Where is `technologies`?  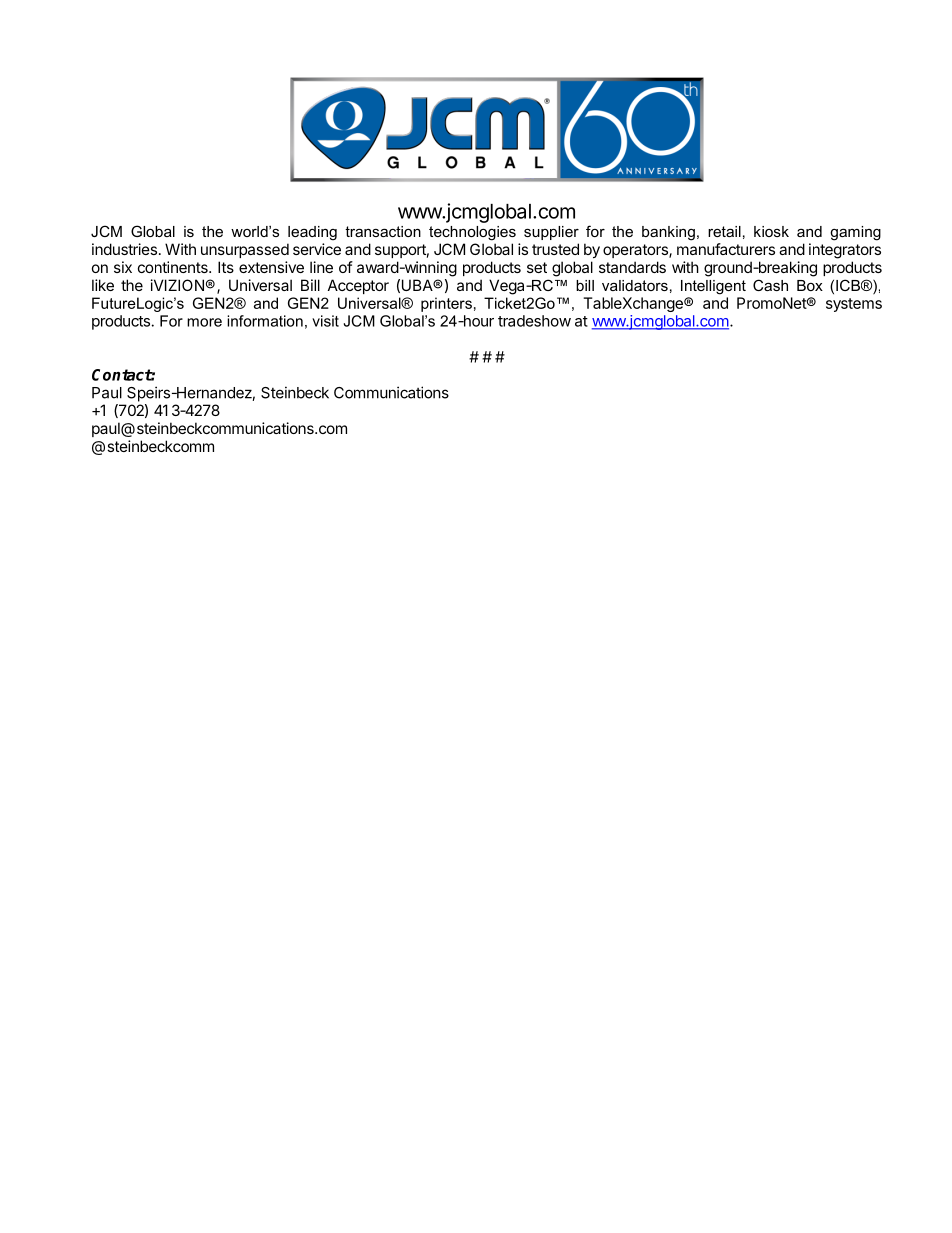 technologies is located at coordinates (472, 233).
